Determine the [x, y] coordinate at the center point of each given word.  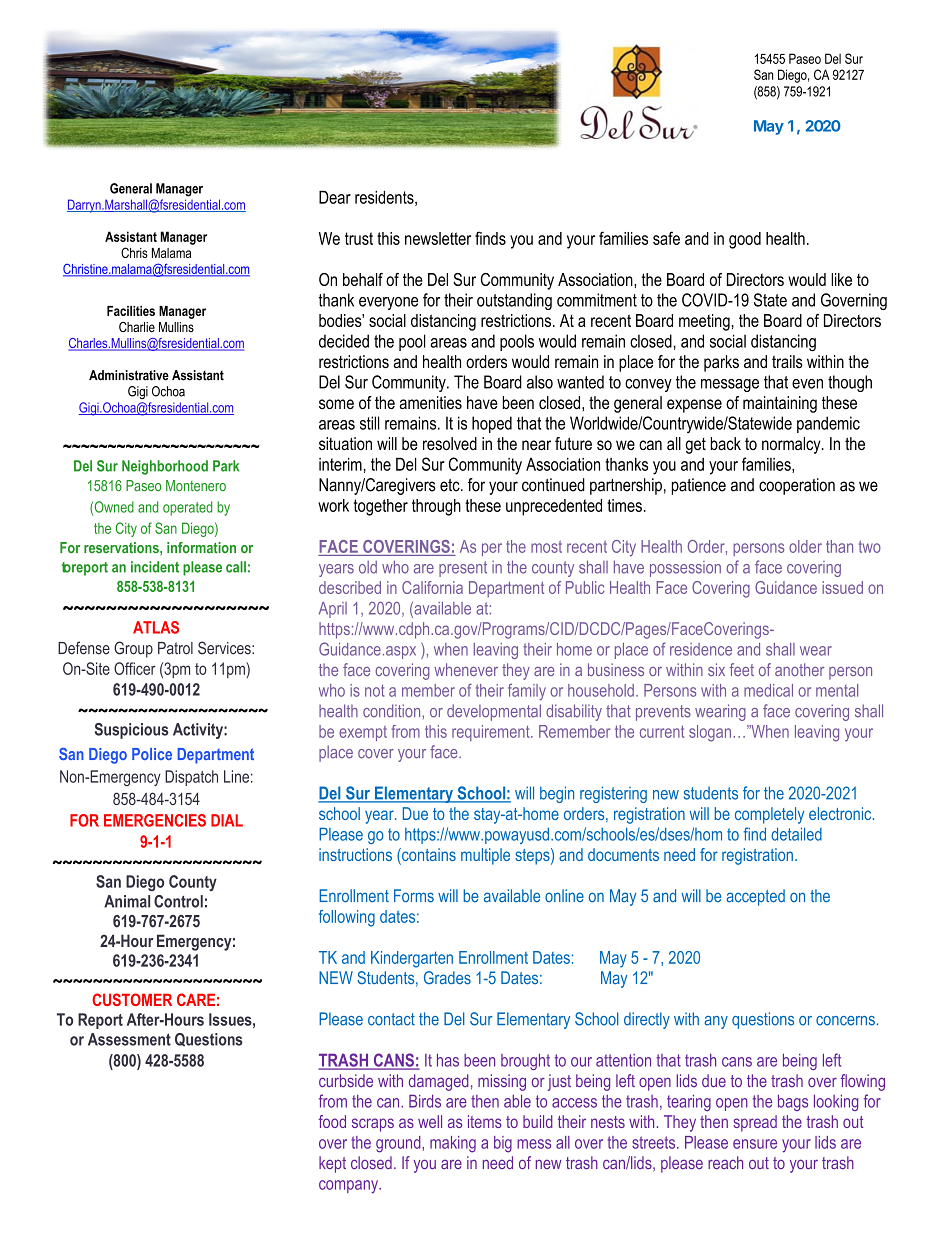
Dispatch [191, 778]
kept [332, 1164]
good [745, 240]
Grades [447, 978]
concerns [845, 1021]
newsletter [438, 238]
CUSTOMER [132, 999]
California [432, 587]
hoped [492, 424]
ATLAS [156, 627]
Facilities [131, 311]
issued [842, 587]
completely [769, 815]
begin [557, 794]
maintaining [780, 404]
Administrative [129, 375]
